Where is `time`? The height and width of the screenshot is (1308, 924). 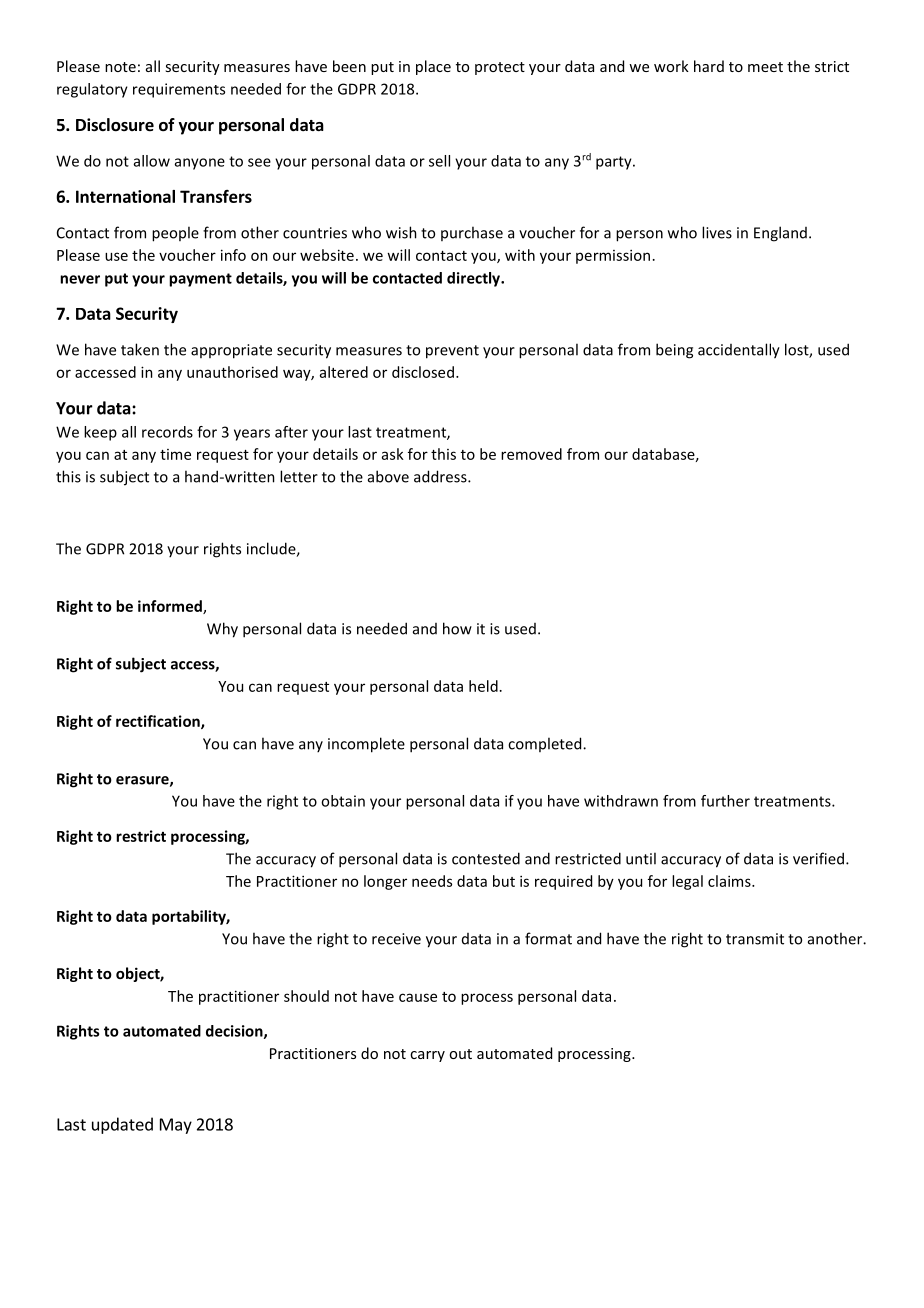
time is located at coordinates (175, 454).
